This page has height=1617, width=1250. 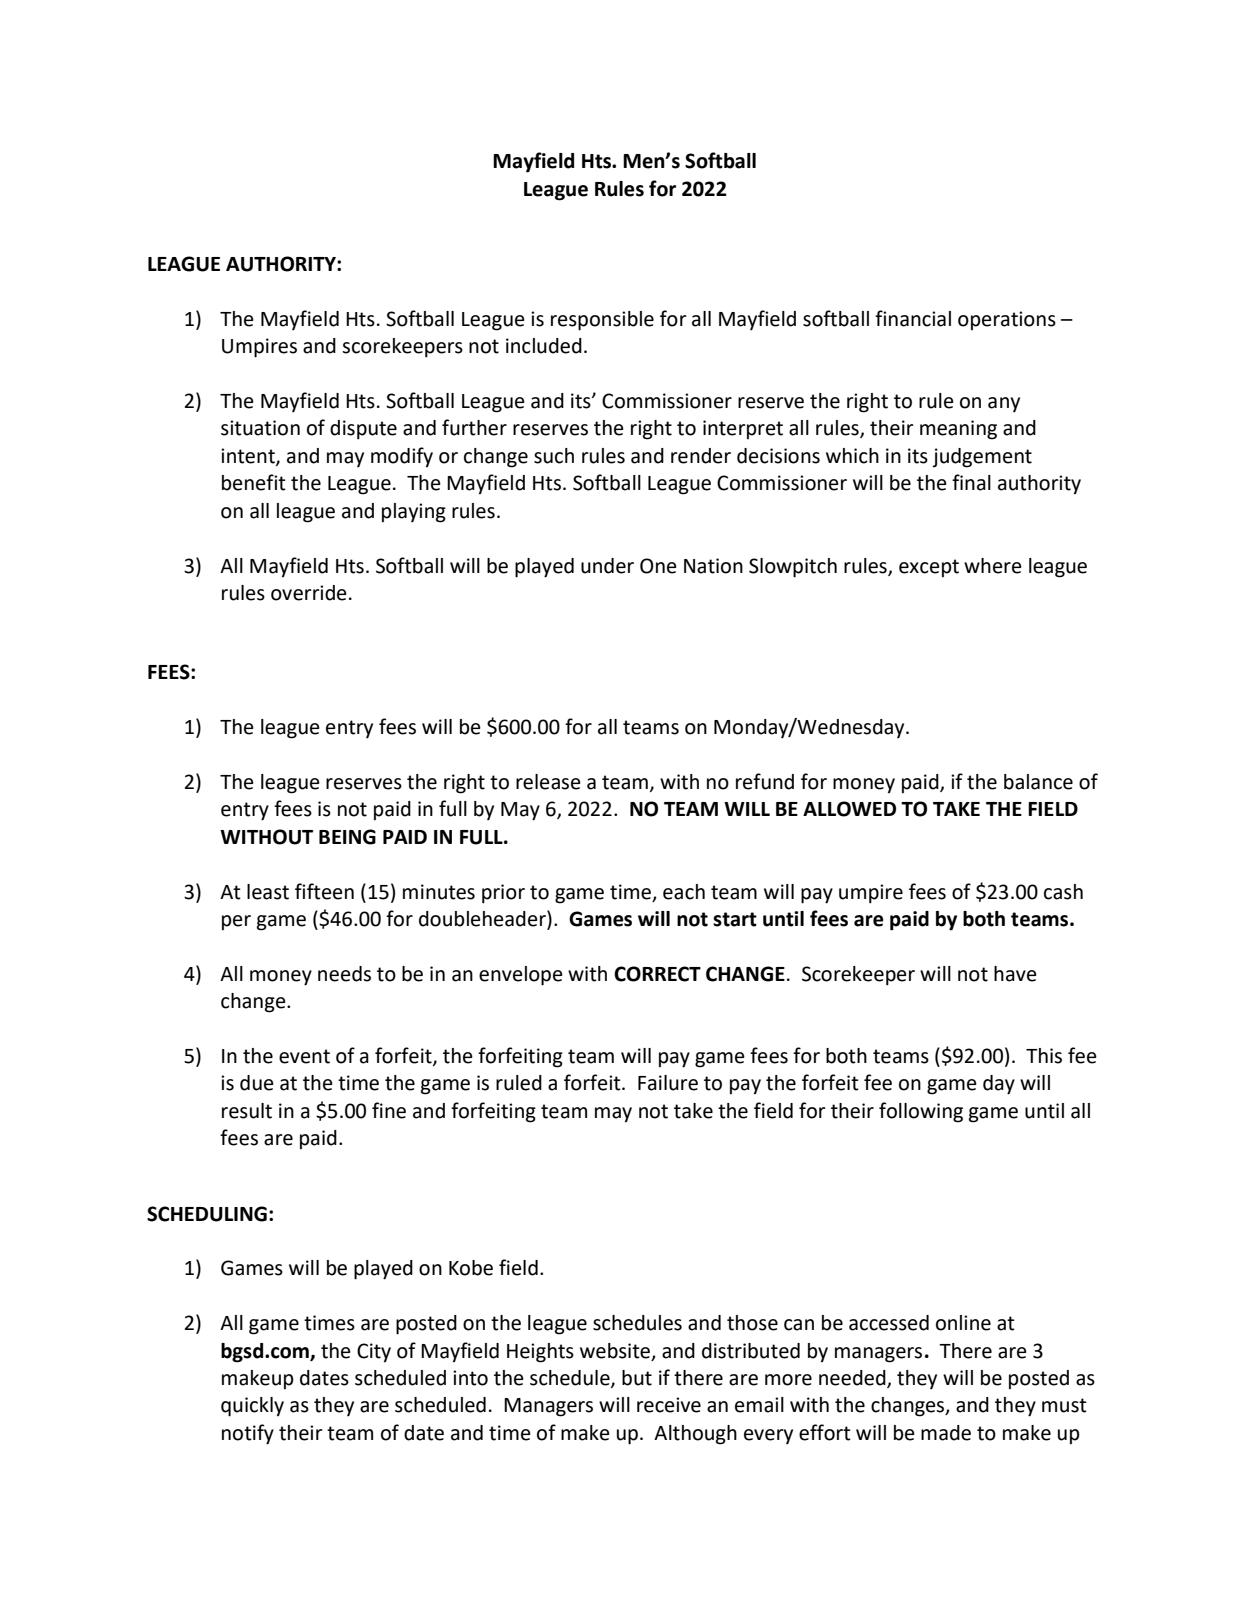 What do you see at coordinates (669, 1405) in the page?
I see `receive` at bounding box center [669, 1405].
